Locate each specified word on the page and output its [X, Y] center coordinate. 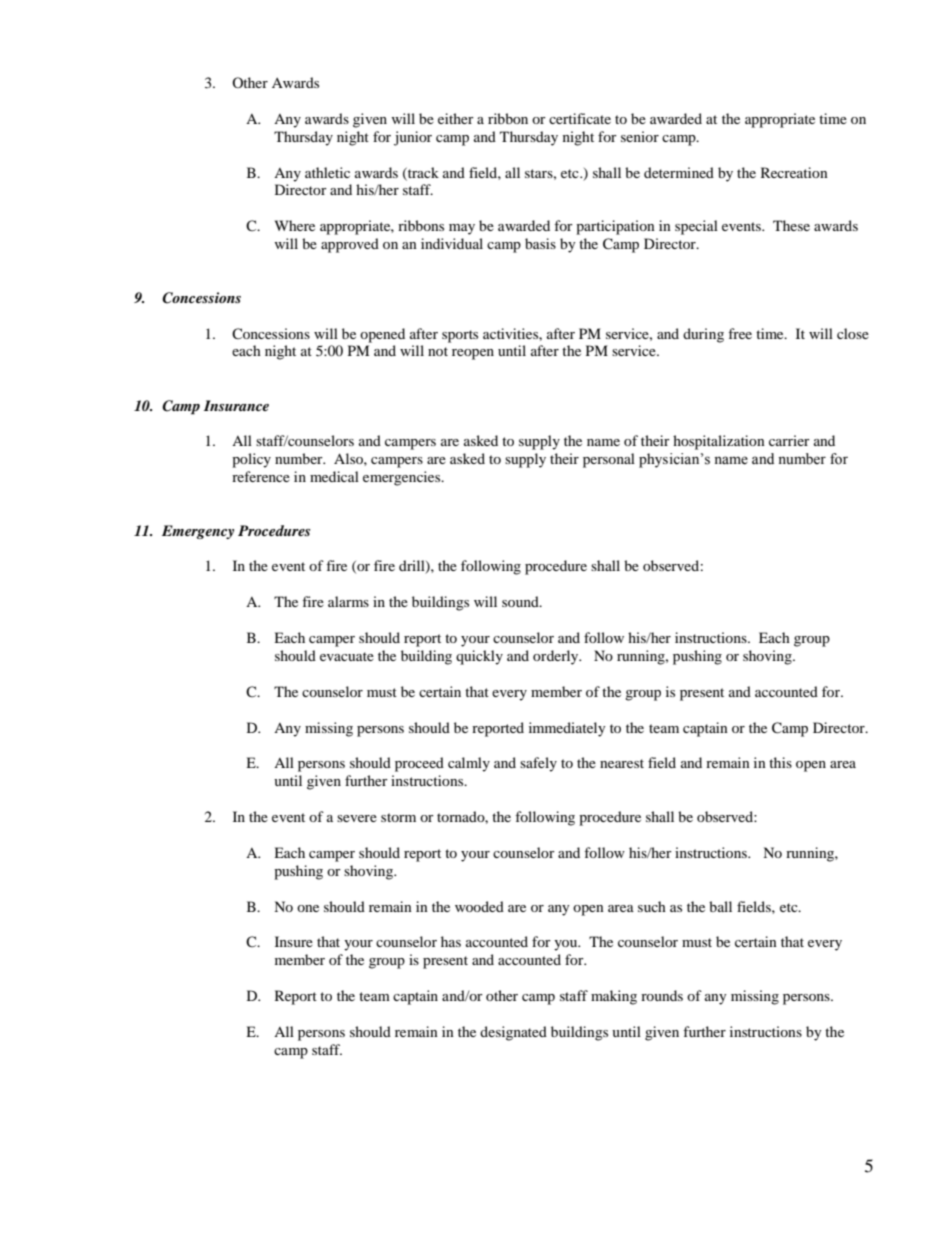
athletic [327, 172]
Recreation [794, 172]
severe [357, 818]
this [780, 762]
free [740, 333]
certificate [580, 118]
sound [521, 601]
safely [538, 764]
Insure [294, 941]
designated [513, 1033]
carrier [789, 440]
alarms [348, 601]
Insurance [236, 405]
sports [460, 336]
